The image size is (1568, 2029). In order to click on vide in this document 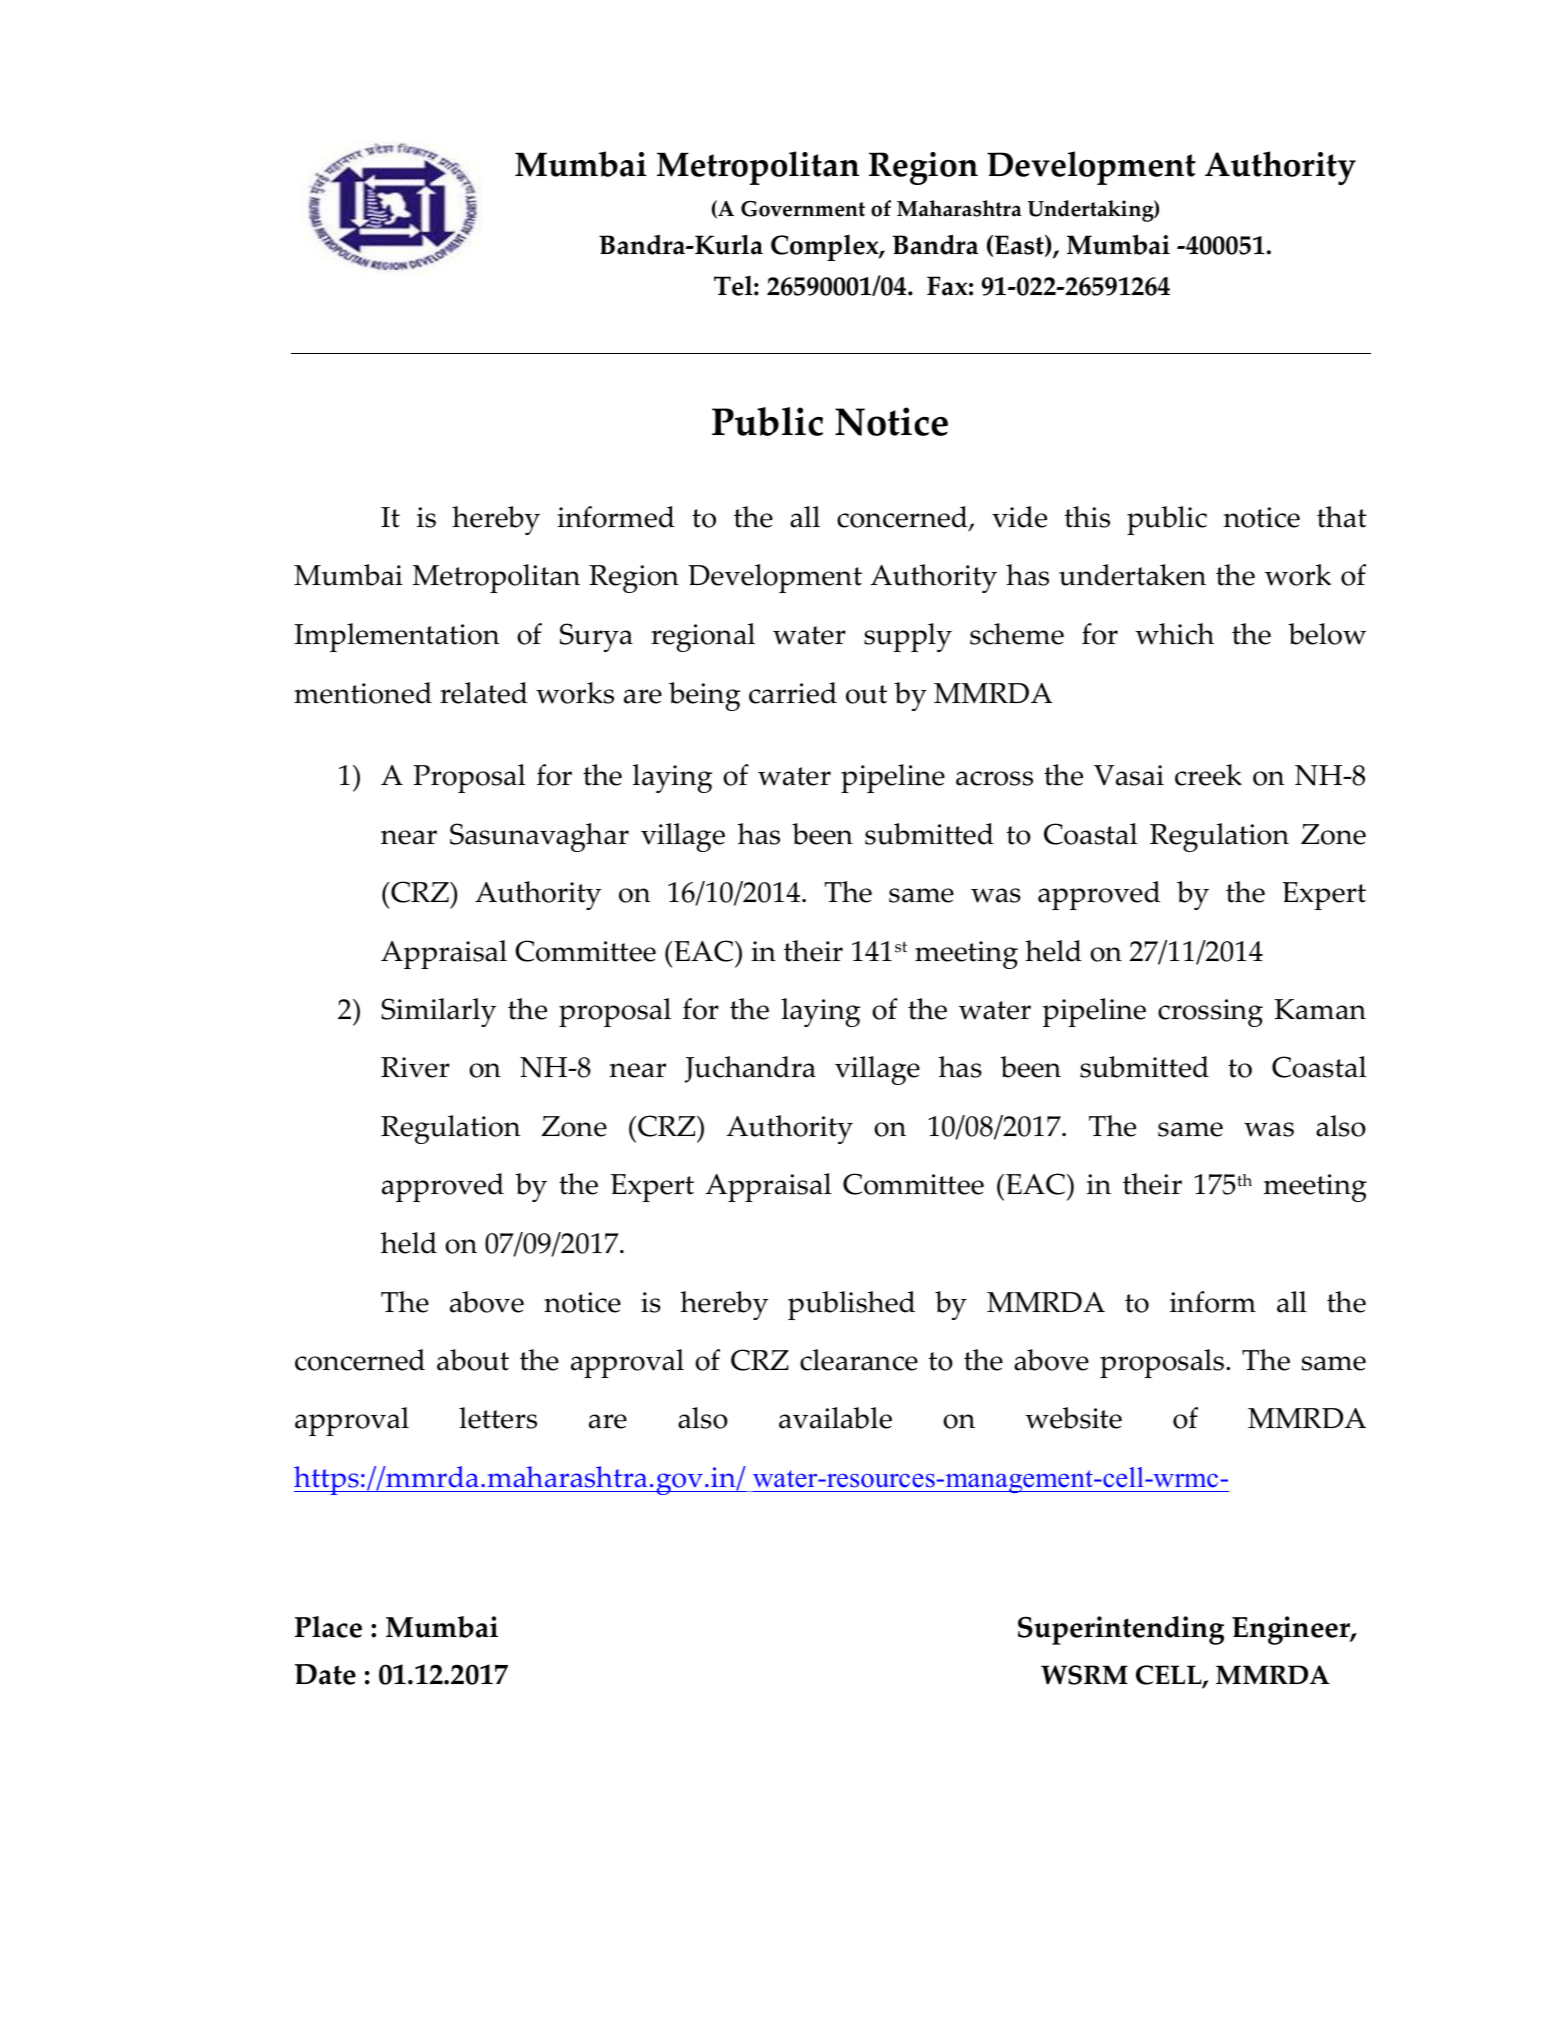, I will do `click(1019, 517)`.
